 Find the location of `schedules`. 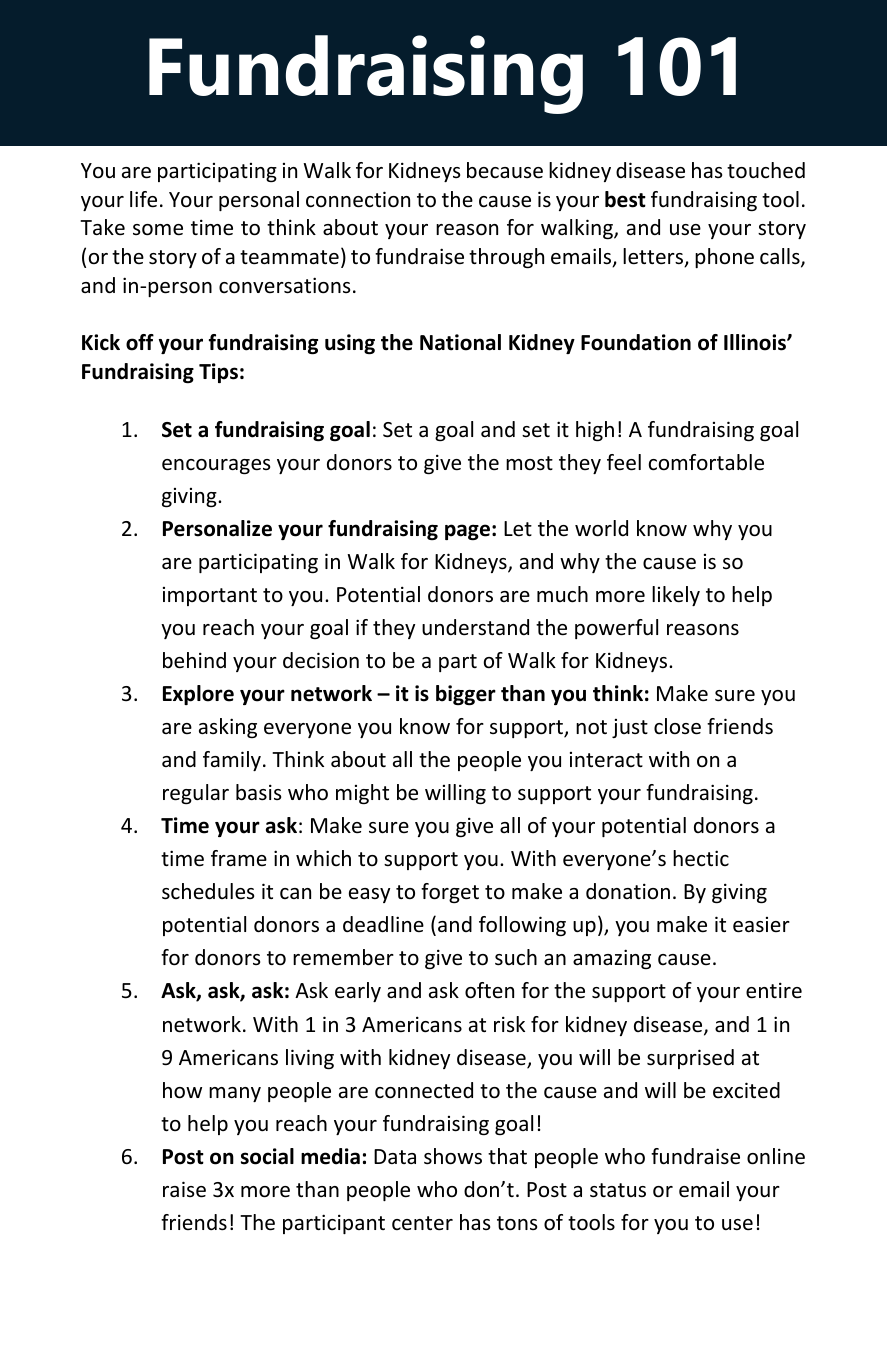

schedules is located at coordinates (208, 891).
